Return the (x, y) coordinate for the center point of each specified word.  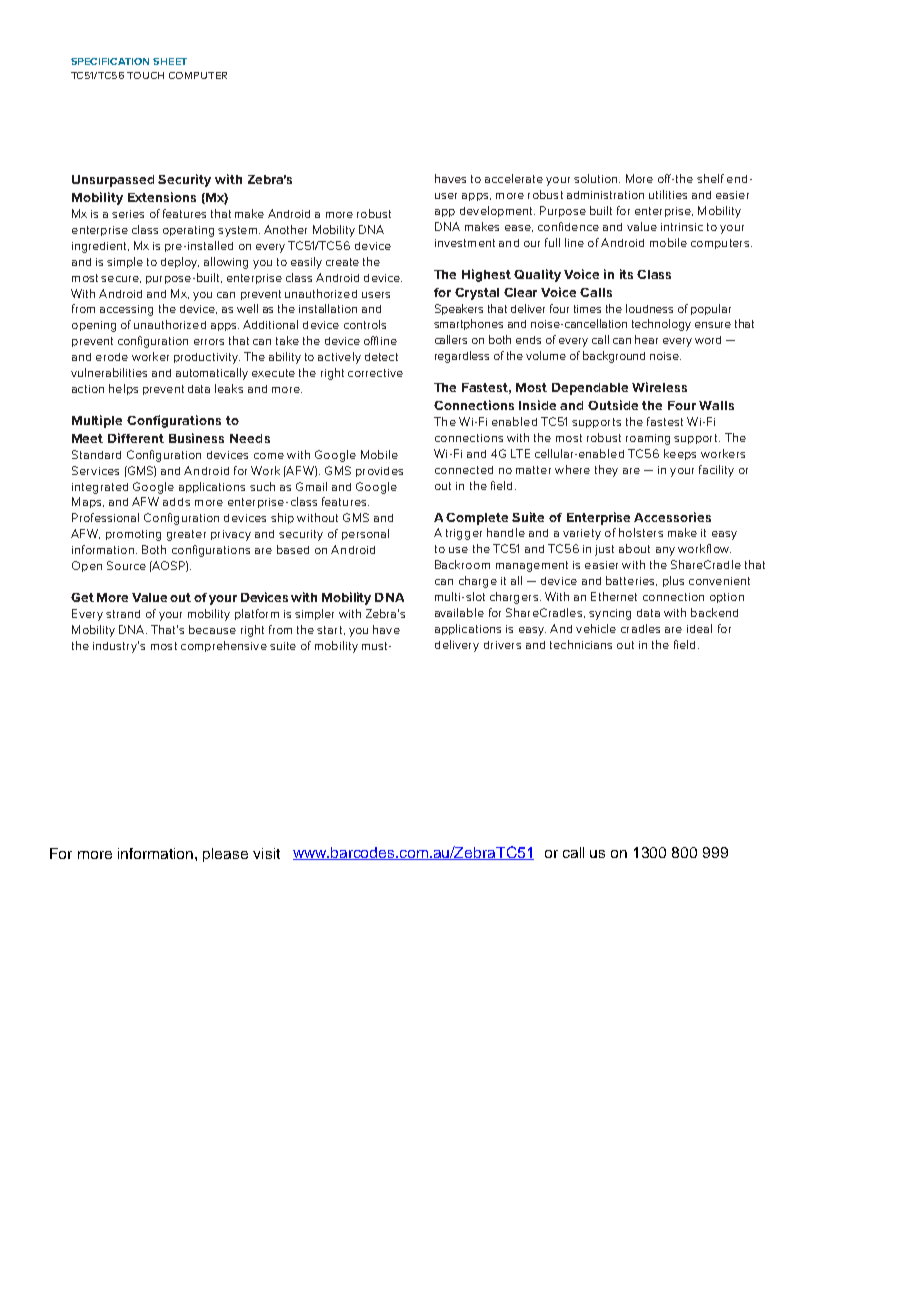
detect (381, 357)
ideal (699, 628)
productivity (207, 358)
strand (123, 614)
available (459, 612)
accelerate (514, 178)
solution (597, 178)
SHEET (170, 61)
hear (646, 339)
